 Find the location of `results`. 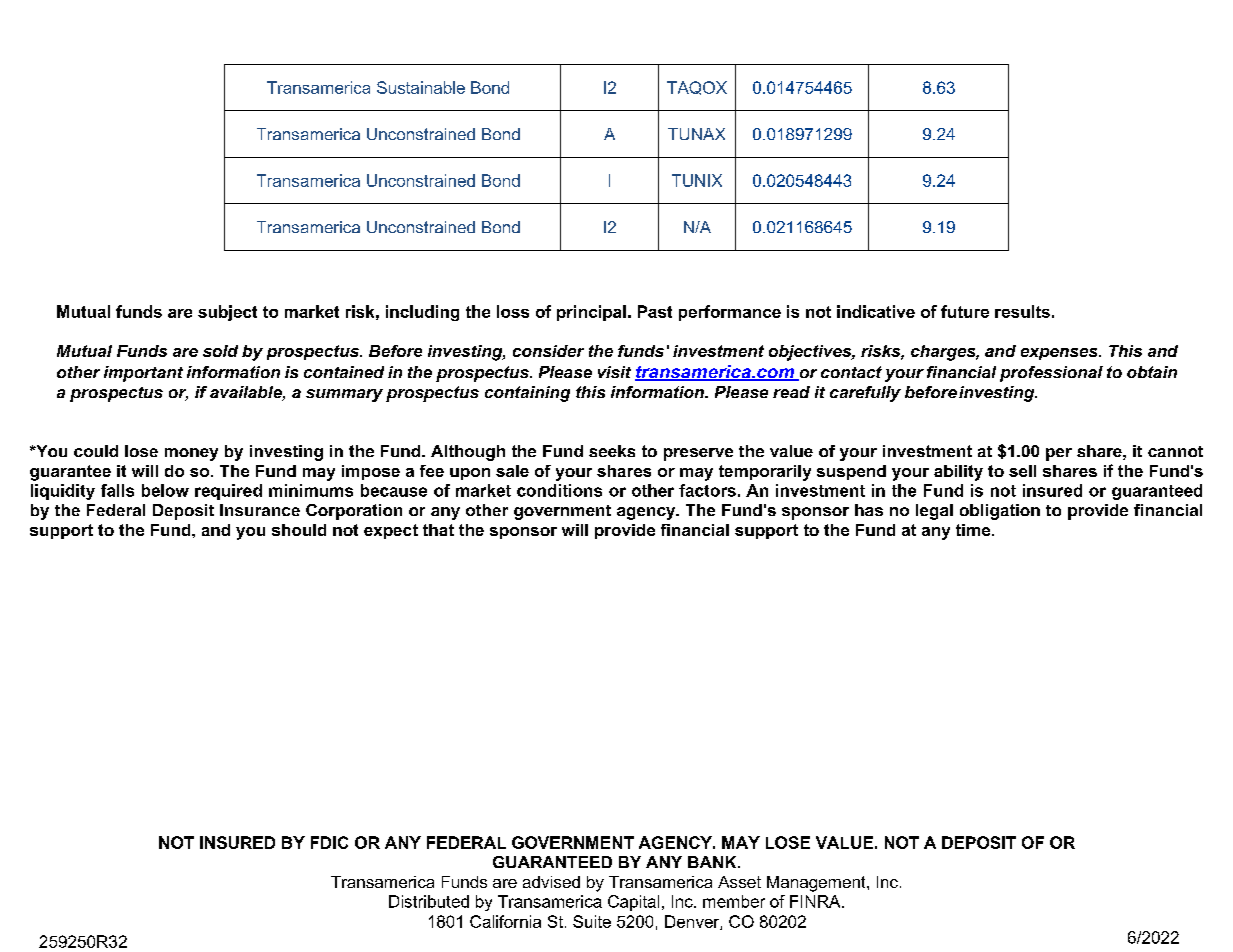

results is located at coordinates (1022, 311).
